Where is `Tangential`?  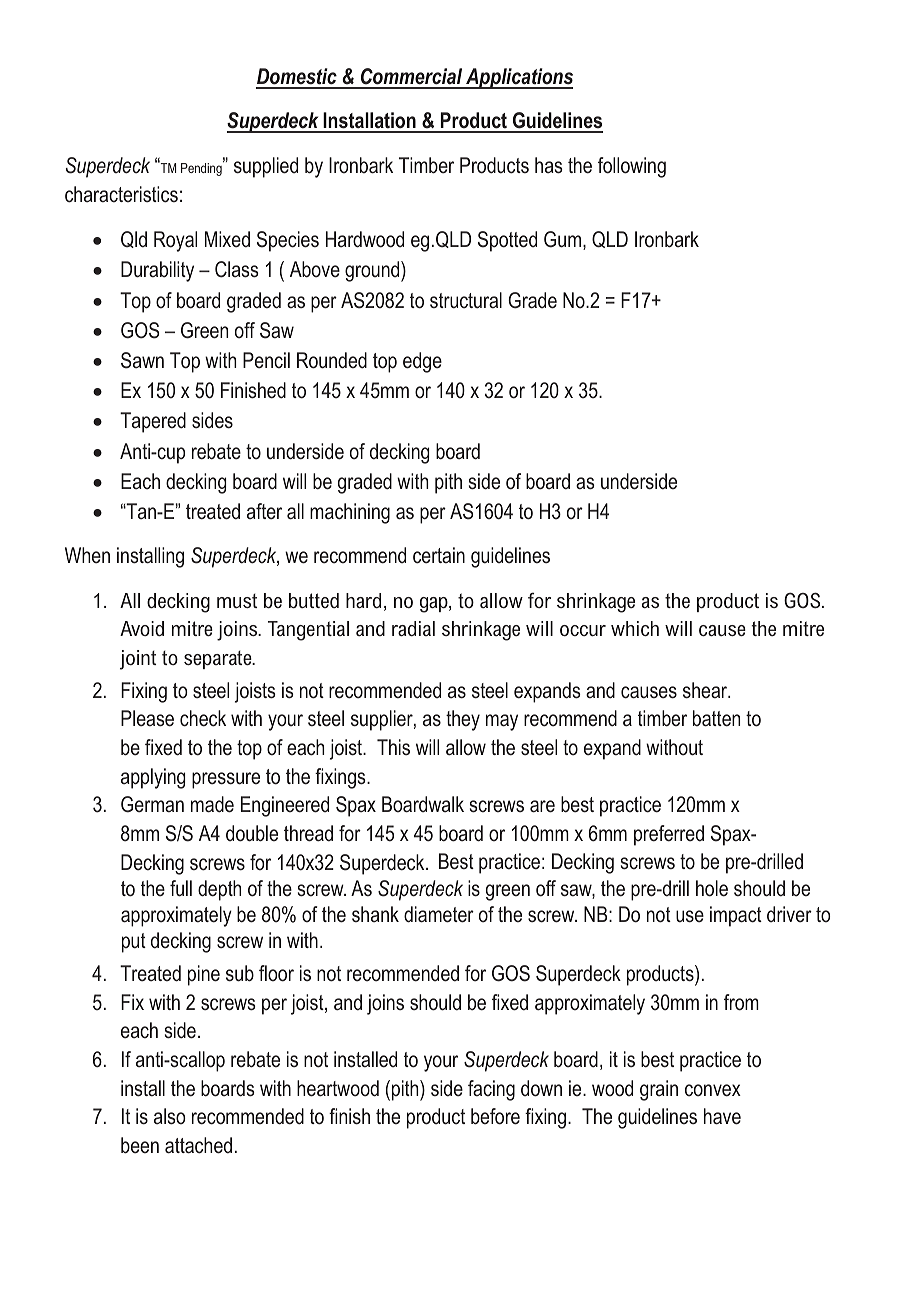 Tangential is located at coordinates (308, 631).
